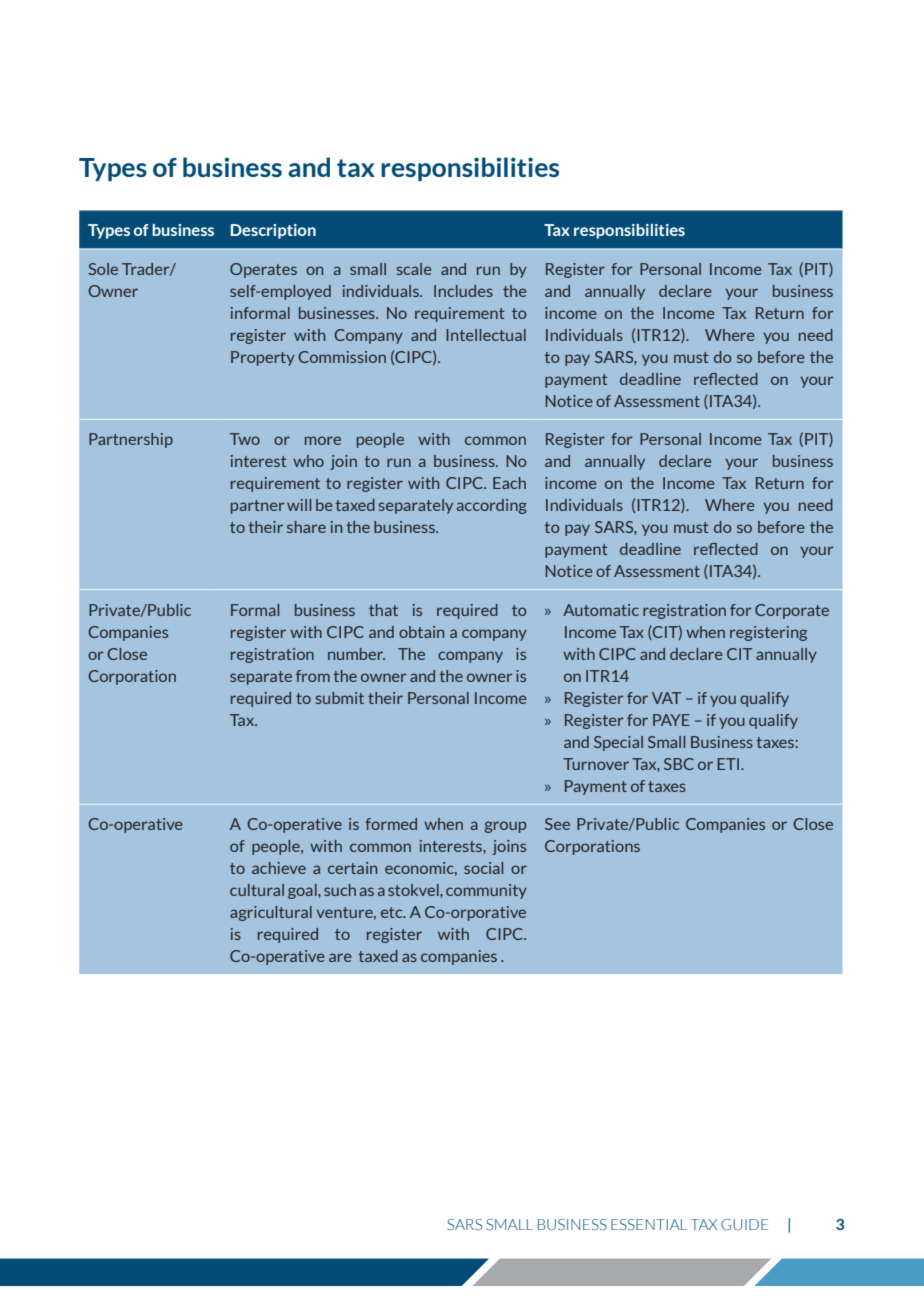  I want to click on Two, so click(245, 439).
